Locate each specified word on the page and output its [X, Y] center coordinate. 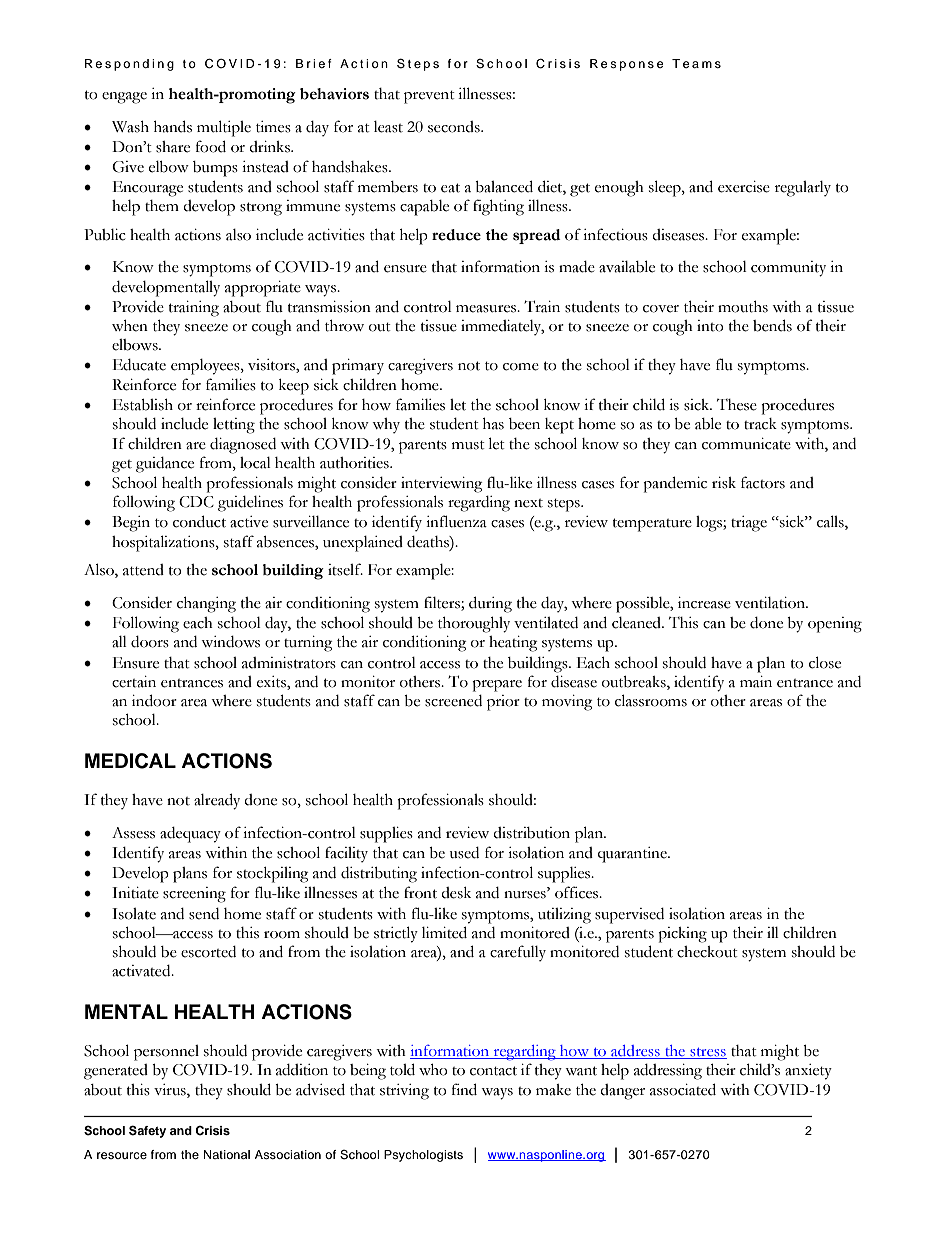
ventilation [771, 603]
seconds [455, 127]
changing [206, 605]
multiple [224, 128]
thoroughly [474, 625]
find [464, 1089]
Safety [147, 1131]
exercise [744, 187]
